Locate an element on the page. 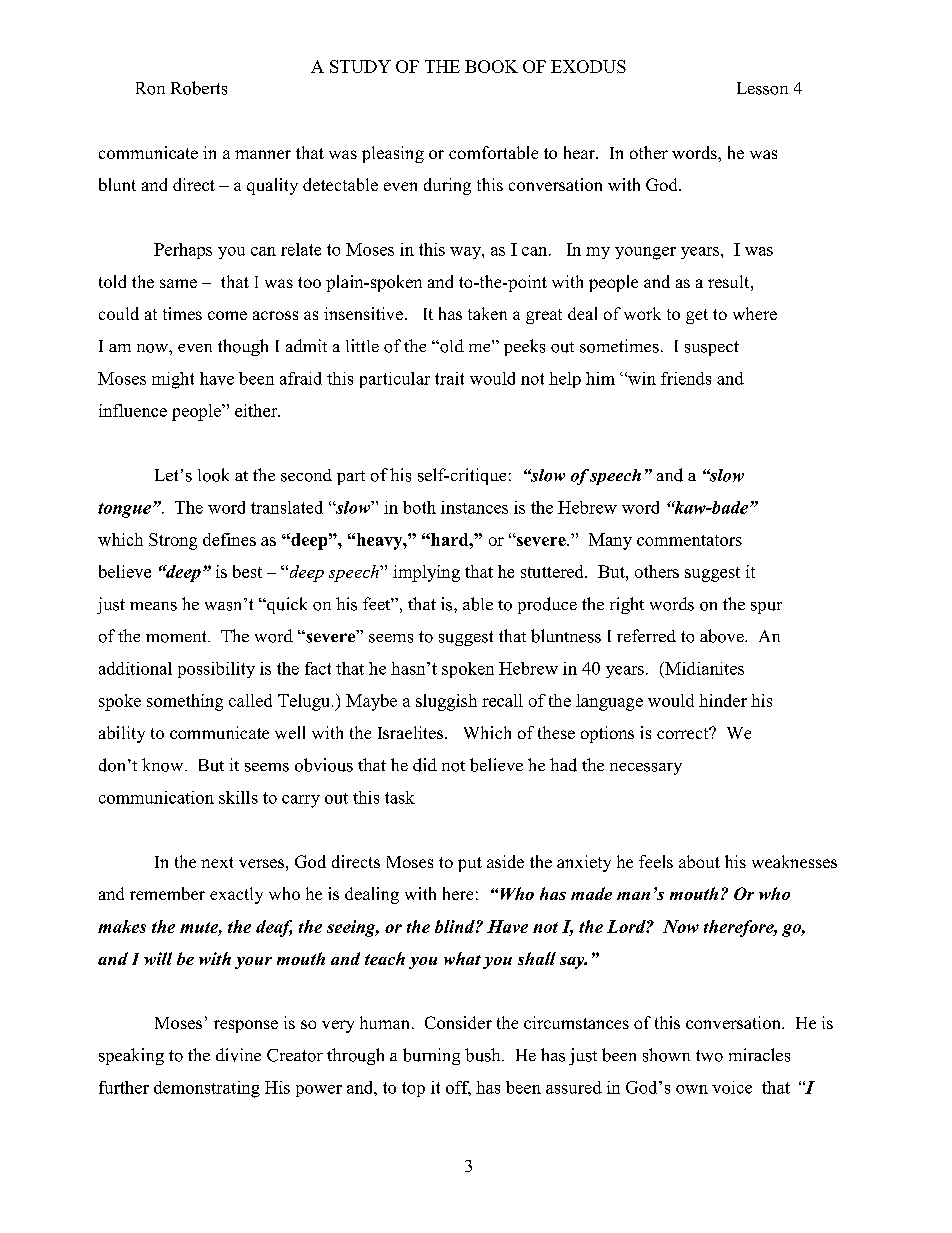  burning is located at coordinates (431, 1056).
